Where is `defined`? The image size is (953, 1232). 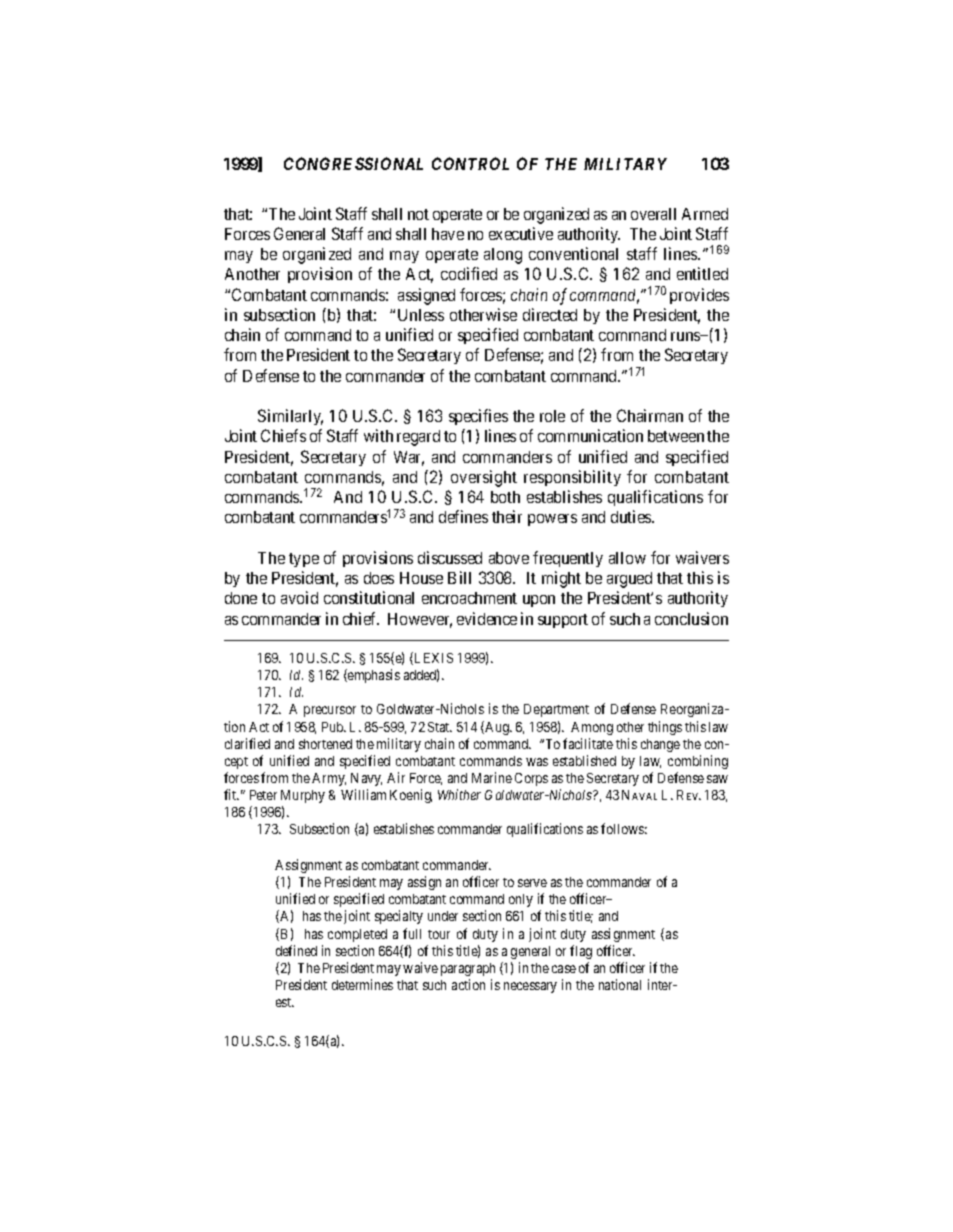 defined is located at coordinates (296, 950).
